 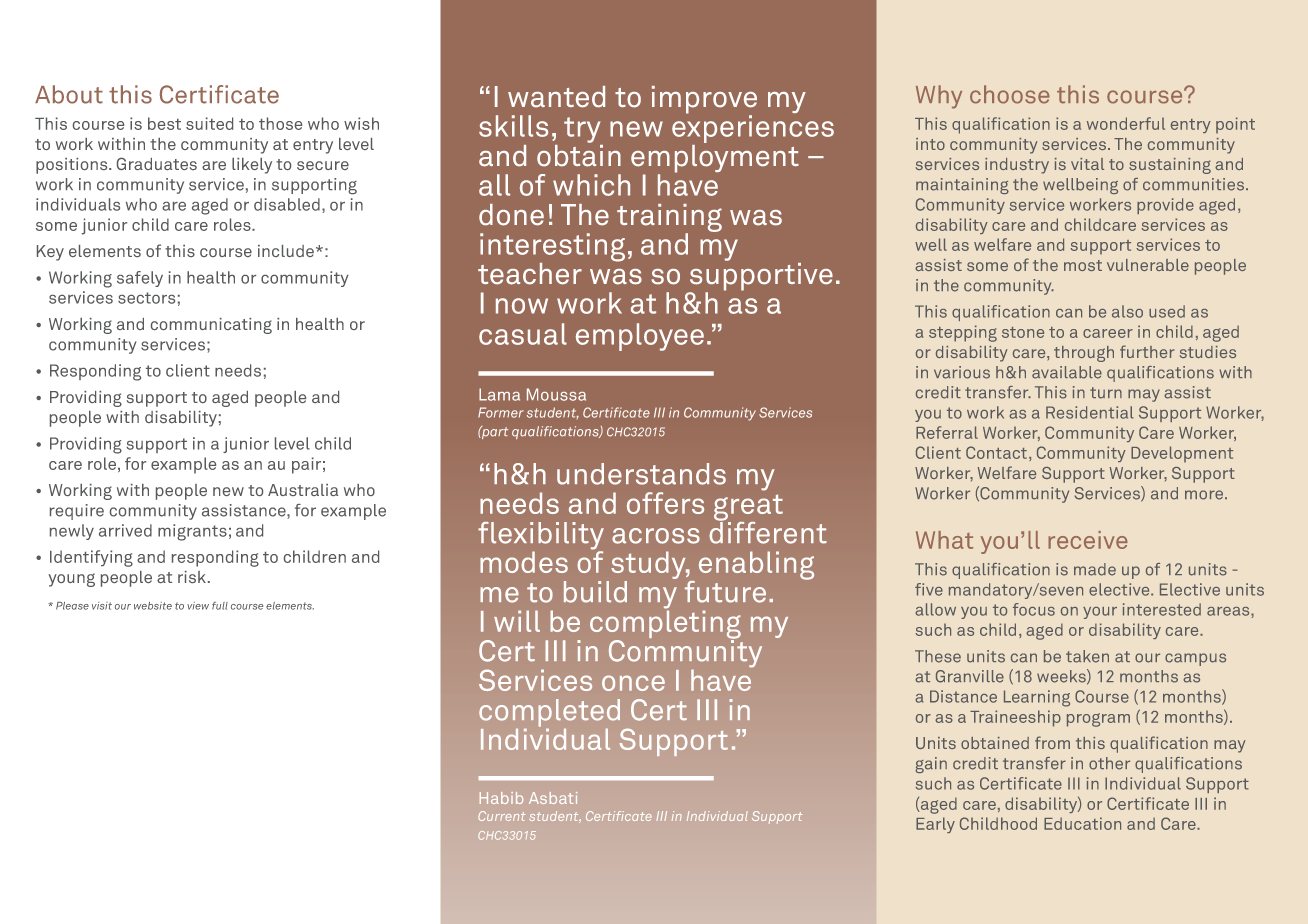 I want to click on your, so click(x=1100, y=613).
